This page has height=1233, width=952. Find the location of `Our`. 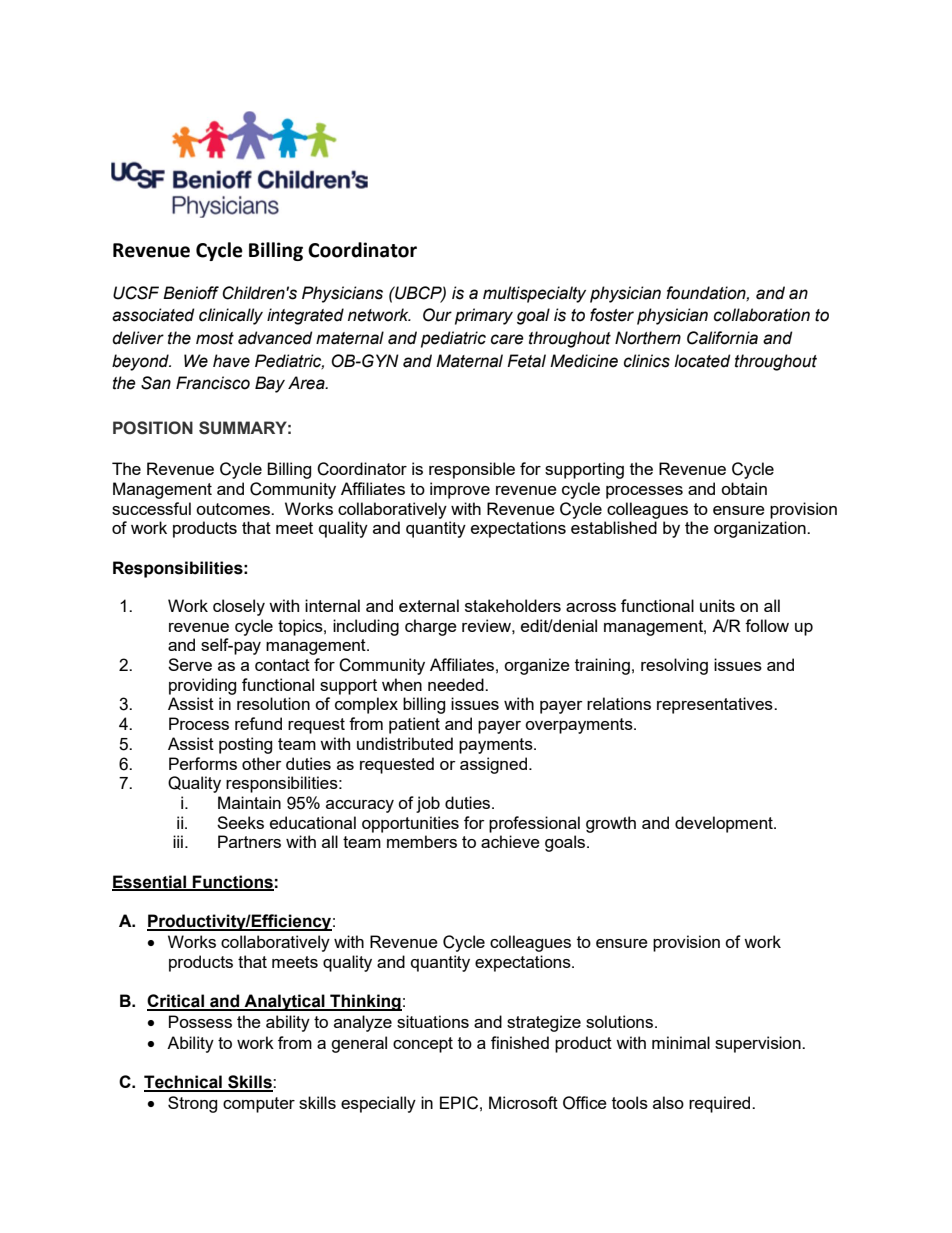

Our is located at coordinates (437, 315).
